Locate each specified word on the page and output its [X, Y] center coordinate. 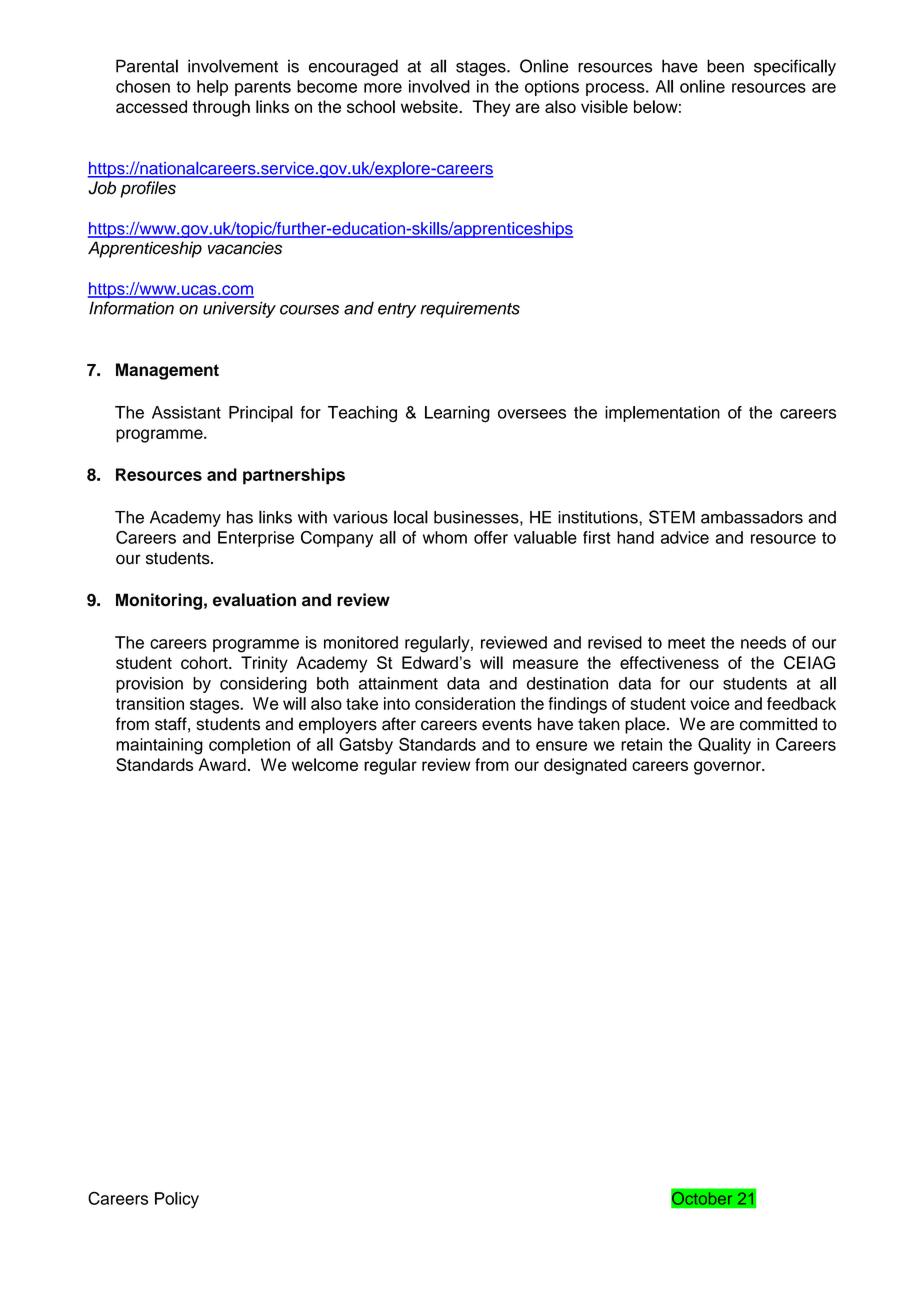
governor [728, 768]
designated [585, 766]
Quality [724, 745]
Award [222, 764]
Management [167, 371]
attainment [398, 683]
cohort [205, 662]
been [725, 66]
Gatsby [366, 746]
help [212, 88]
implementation [662, 414]
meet [686, 643]
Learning [457, 414]
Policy [177, 1200]
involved [439, 86]
